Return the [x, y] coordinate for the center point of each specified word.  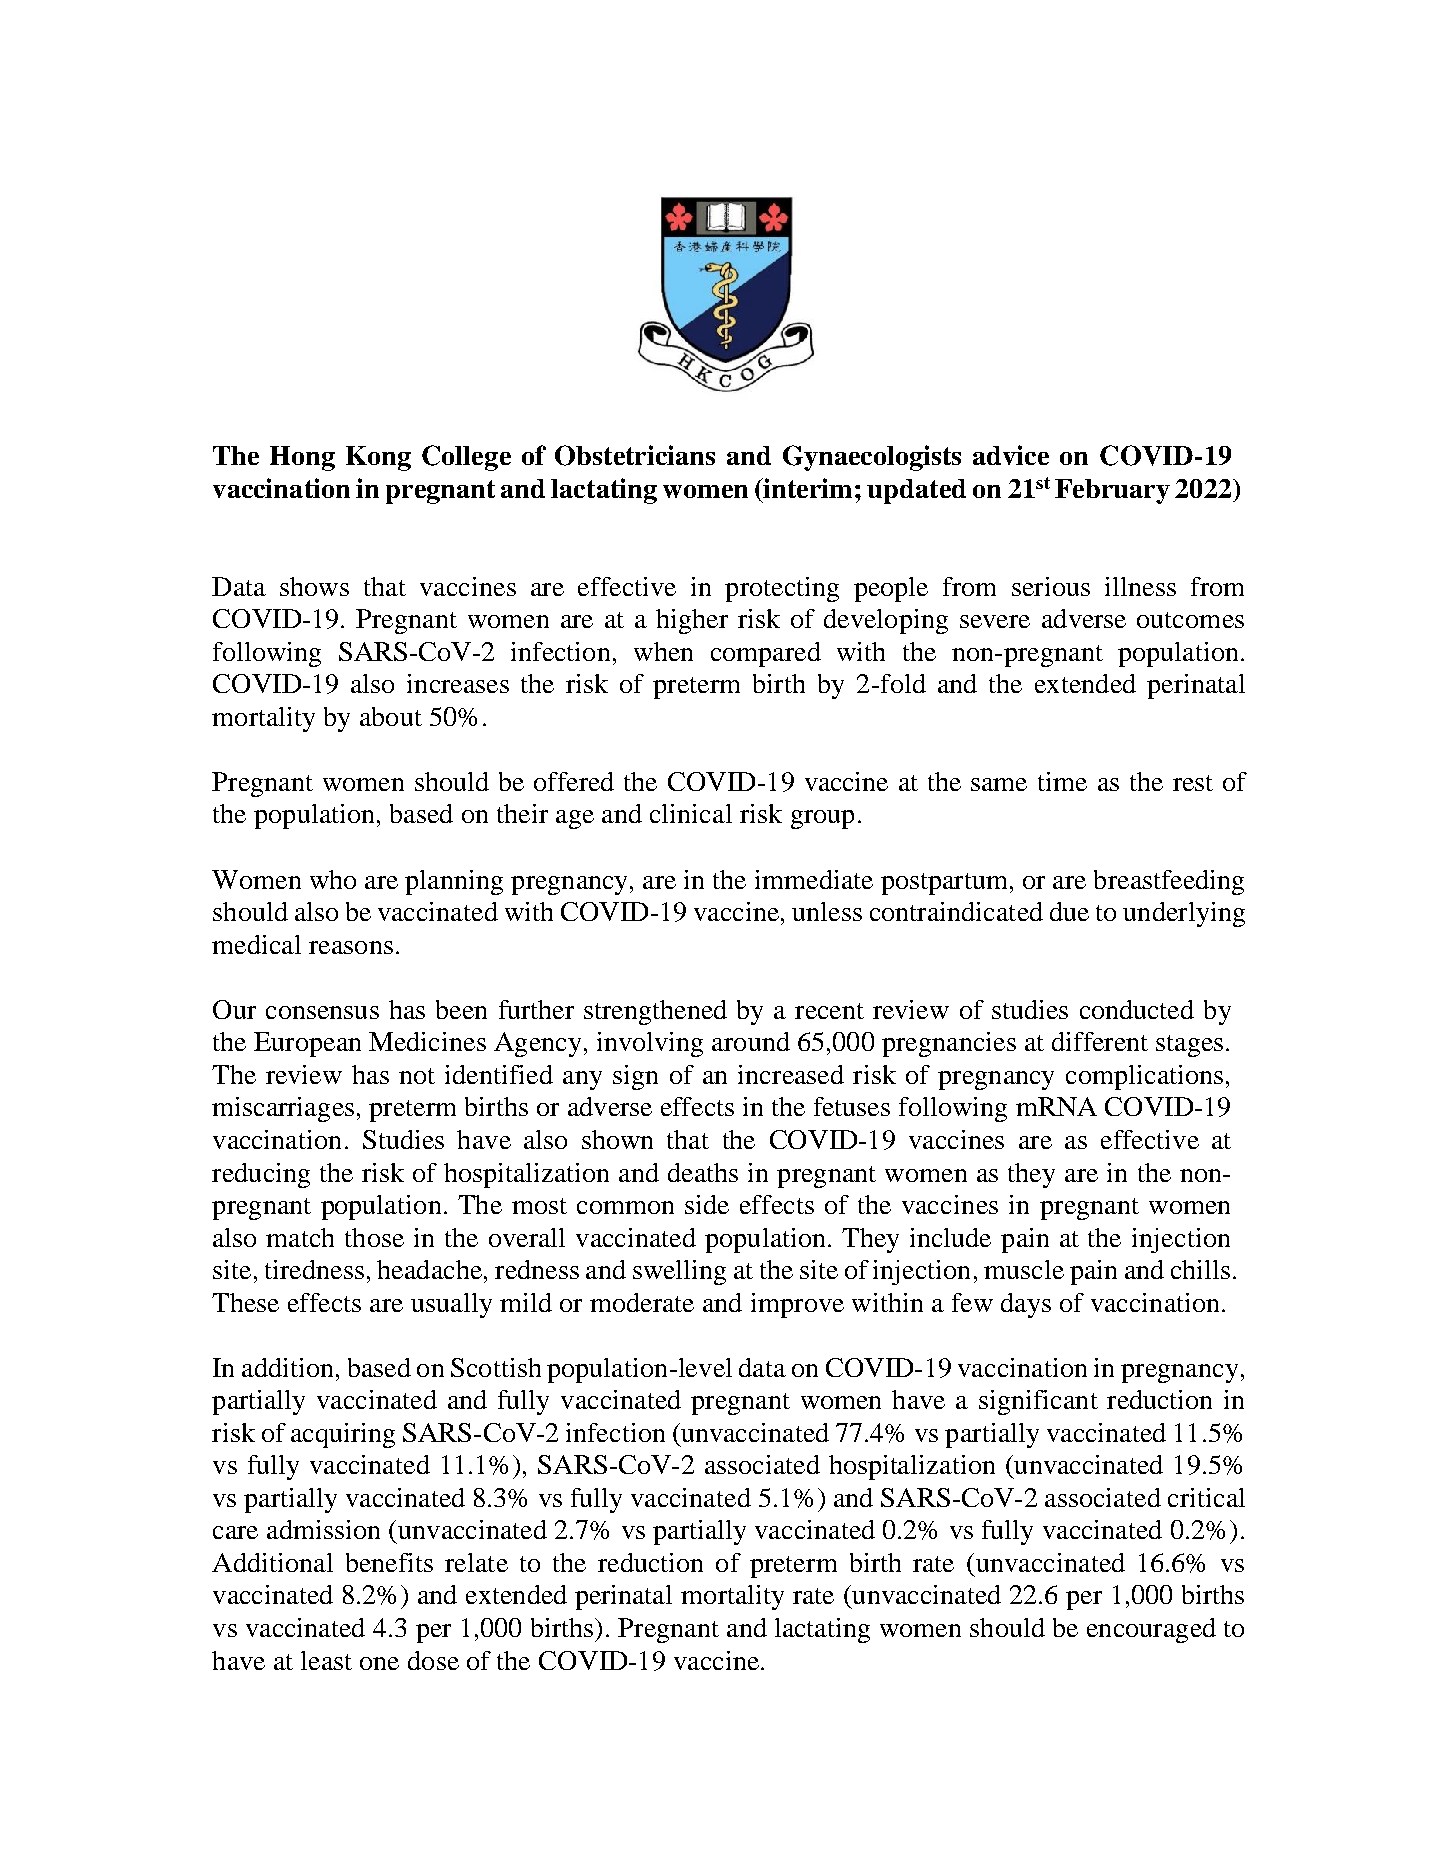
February [1112, 491]
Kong [378, 458]
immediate [814, 879]
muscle [1024, 1269]
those [374, 1237]
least [326, 1660]
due [1069, 911]
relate [476, 1562]
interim [807, 488]
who [333, 879]
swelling [679, 1272]
